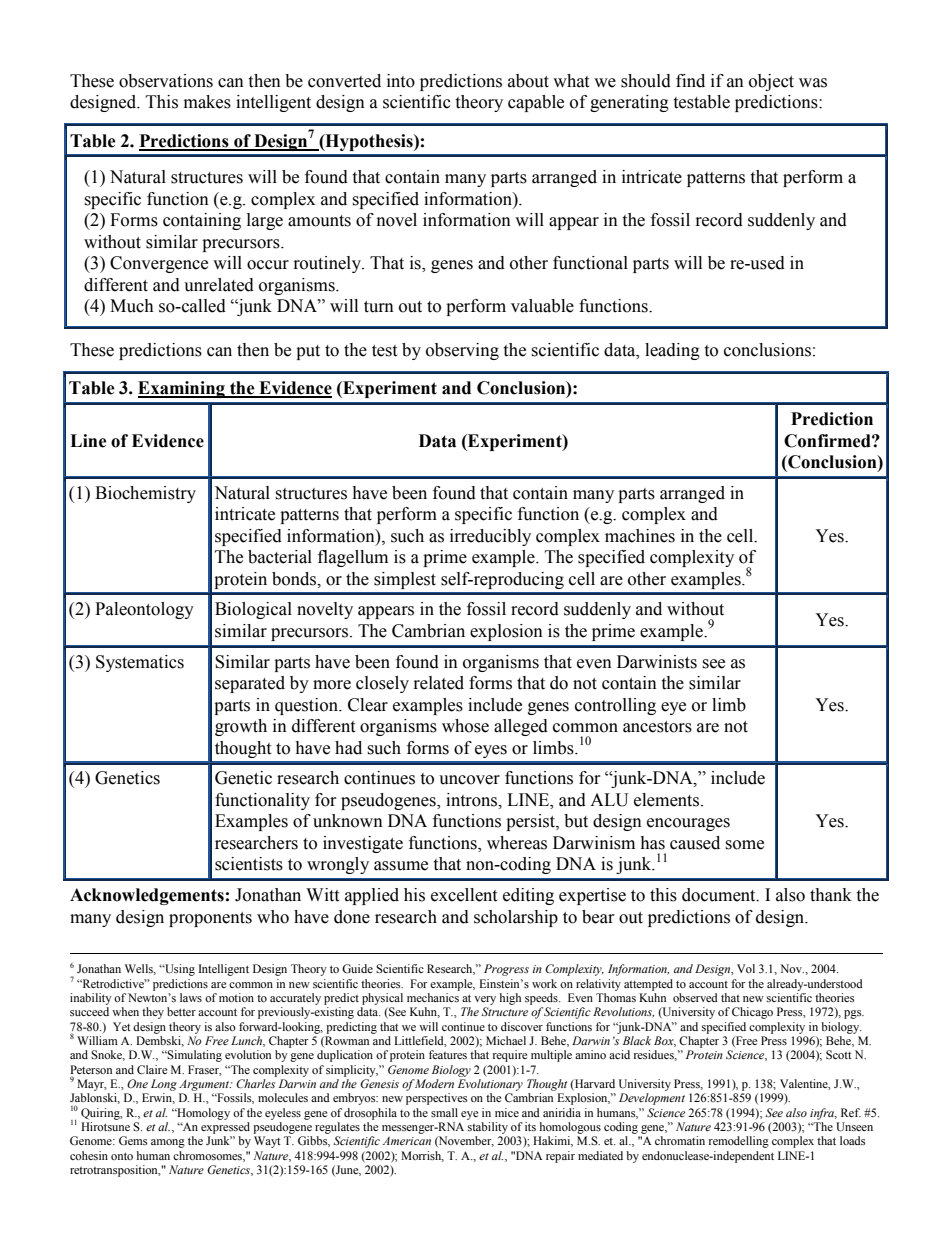 Image resolution: width=952 pixels, height=1233 pixels. I want to click on capable, so click(536, 103).
